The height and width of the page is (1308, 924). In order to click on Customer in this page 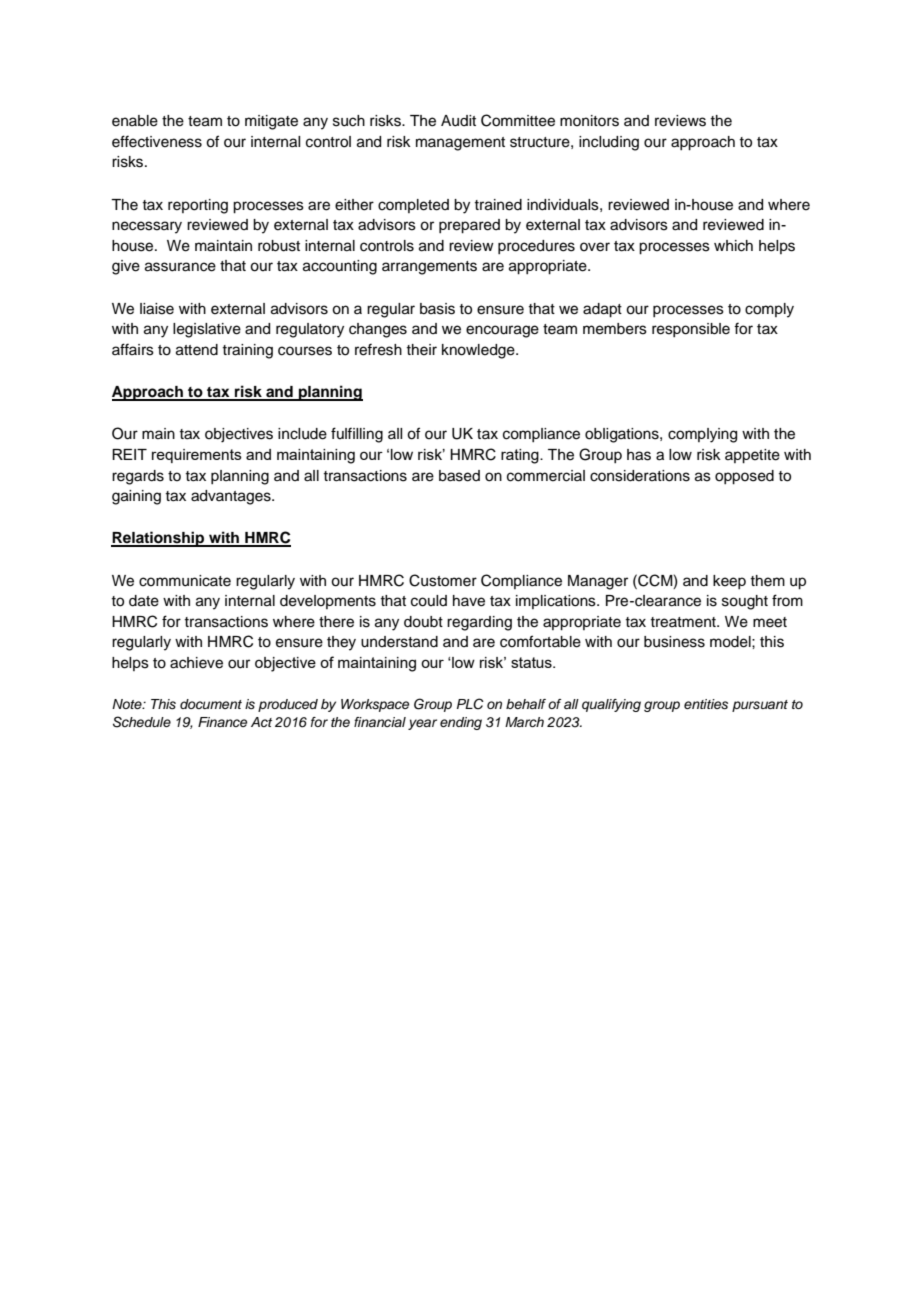, I will do `click(443, 580)`.
